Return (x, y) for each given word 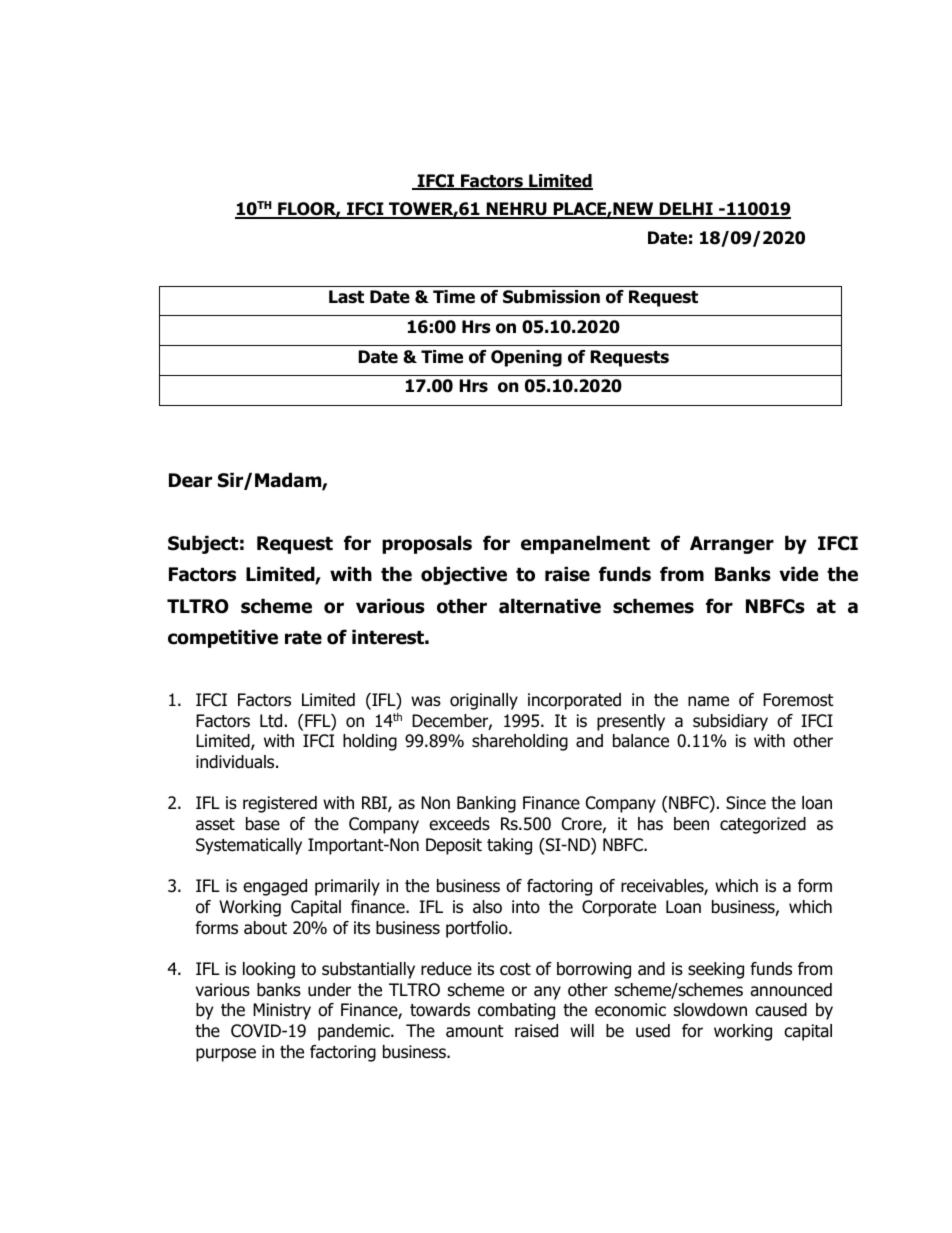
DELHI (686, 210)
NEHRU (516, 210)
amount (475, 1031)
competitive (223, 638)
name (708, 701)
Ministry (282, 1011)
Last (346, 297)
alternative (550, 606)
